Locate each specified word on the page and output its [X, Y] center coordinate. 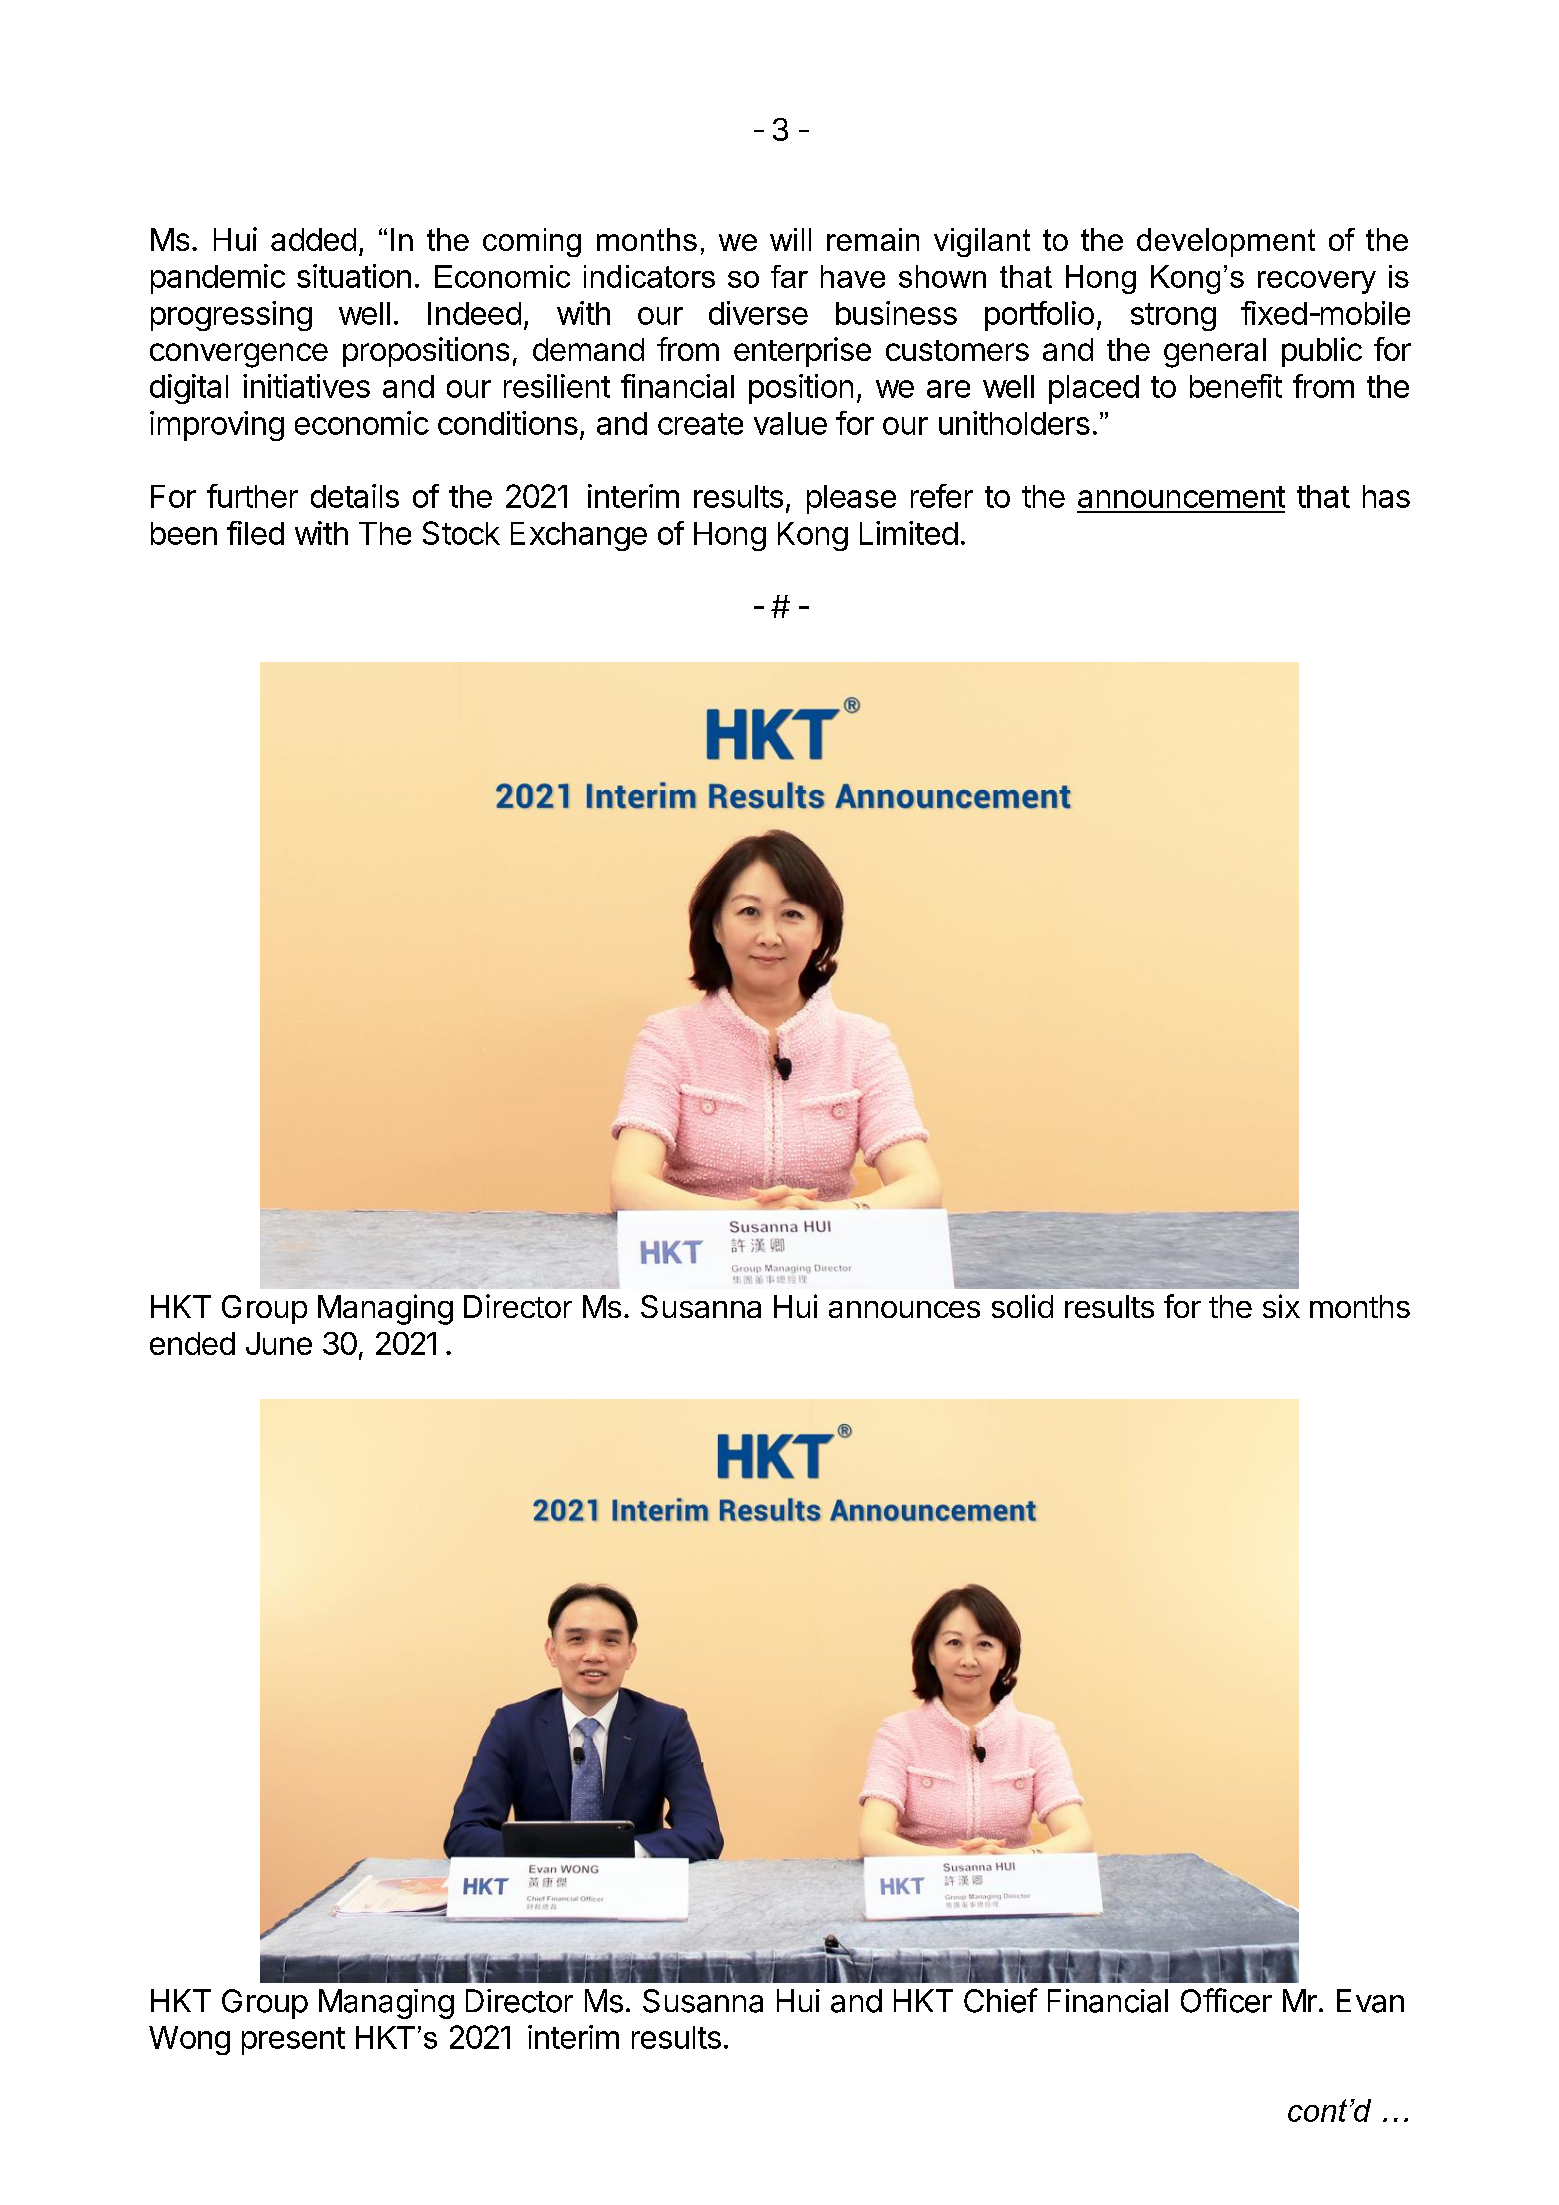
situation [354, 276]
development [1226, 242]
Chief [1001, 2000]
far [789, 276]
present [293, 2041]
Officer [1226, 2000]
